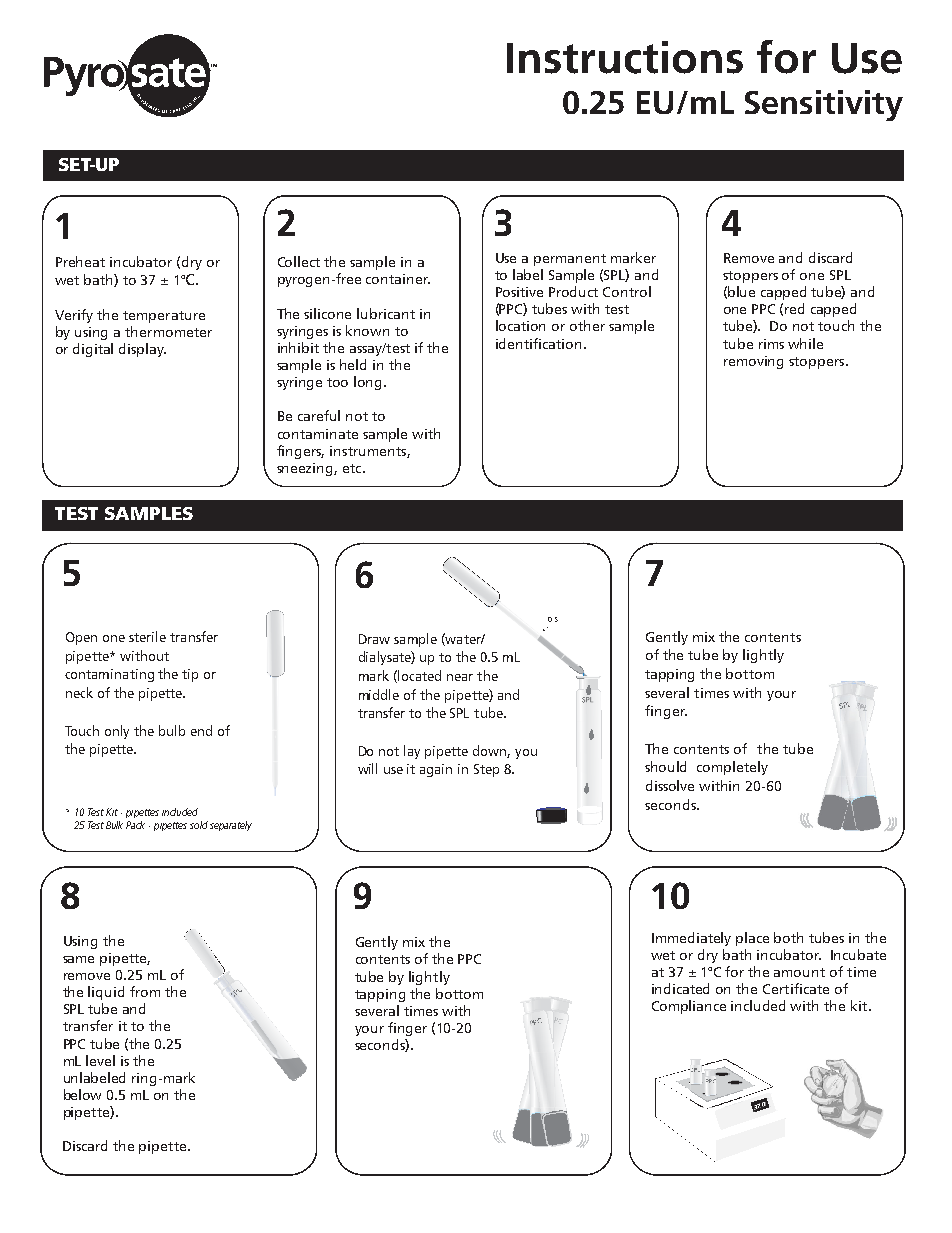 The height and width of the image is (1233, 952). I want to click on removing, so click(753, 362).
